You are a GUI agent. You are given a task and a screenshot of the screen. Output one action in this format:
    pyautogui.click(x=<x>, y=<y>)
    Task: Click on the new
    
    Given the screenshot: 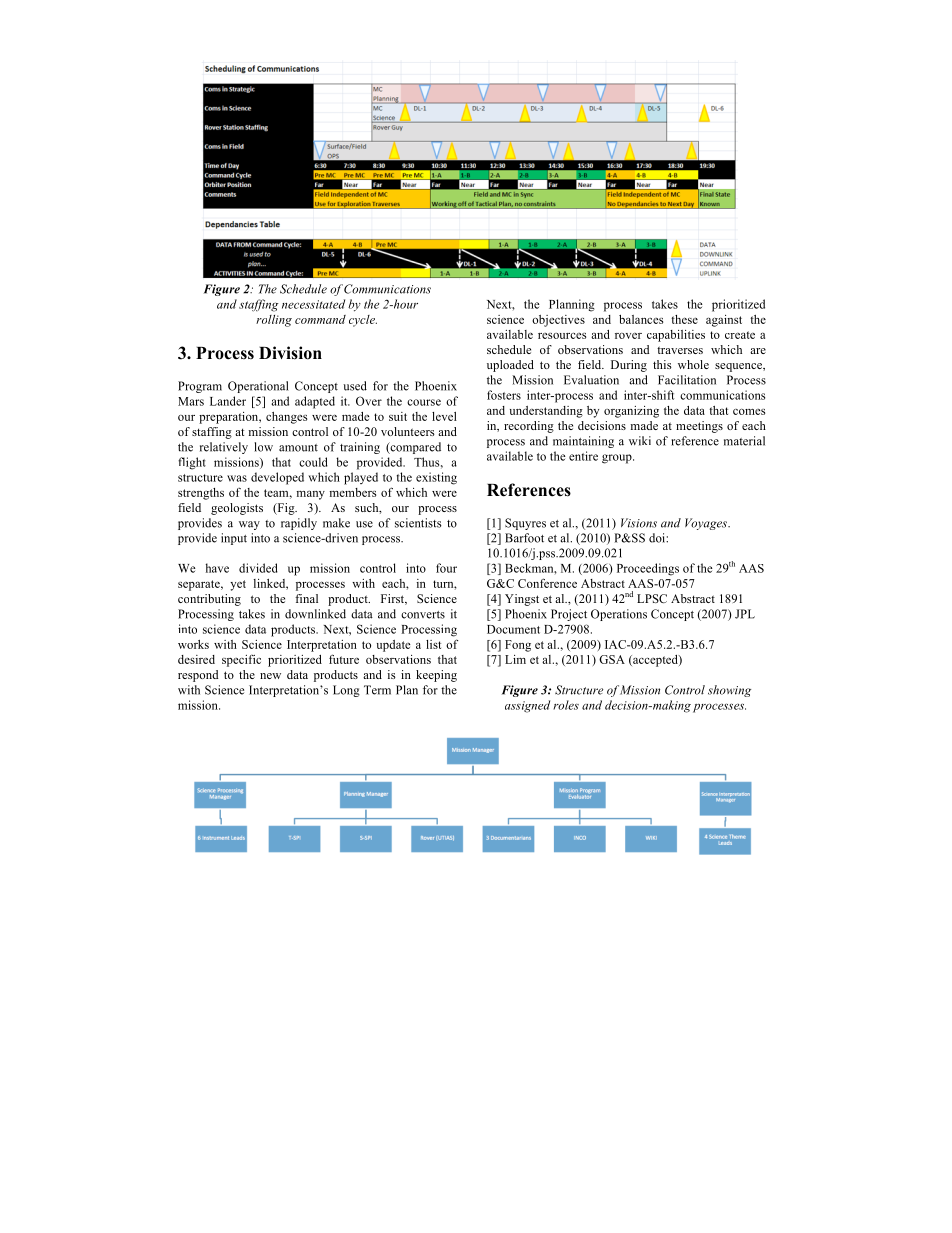 What is the action you would take?
    pyautogui.click(x=270, y=676)
